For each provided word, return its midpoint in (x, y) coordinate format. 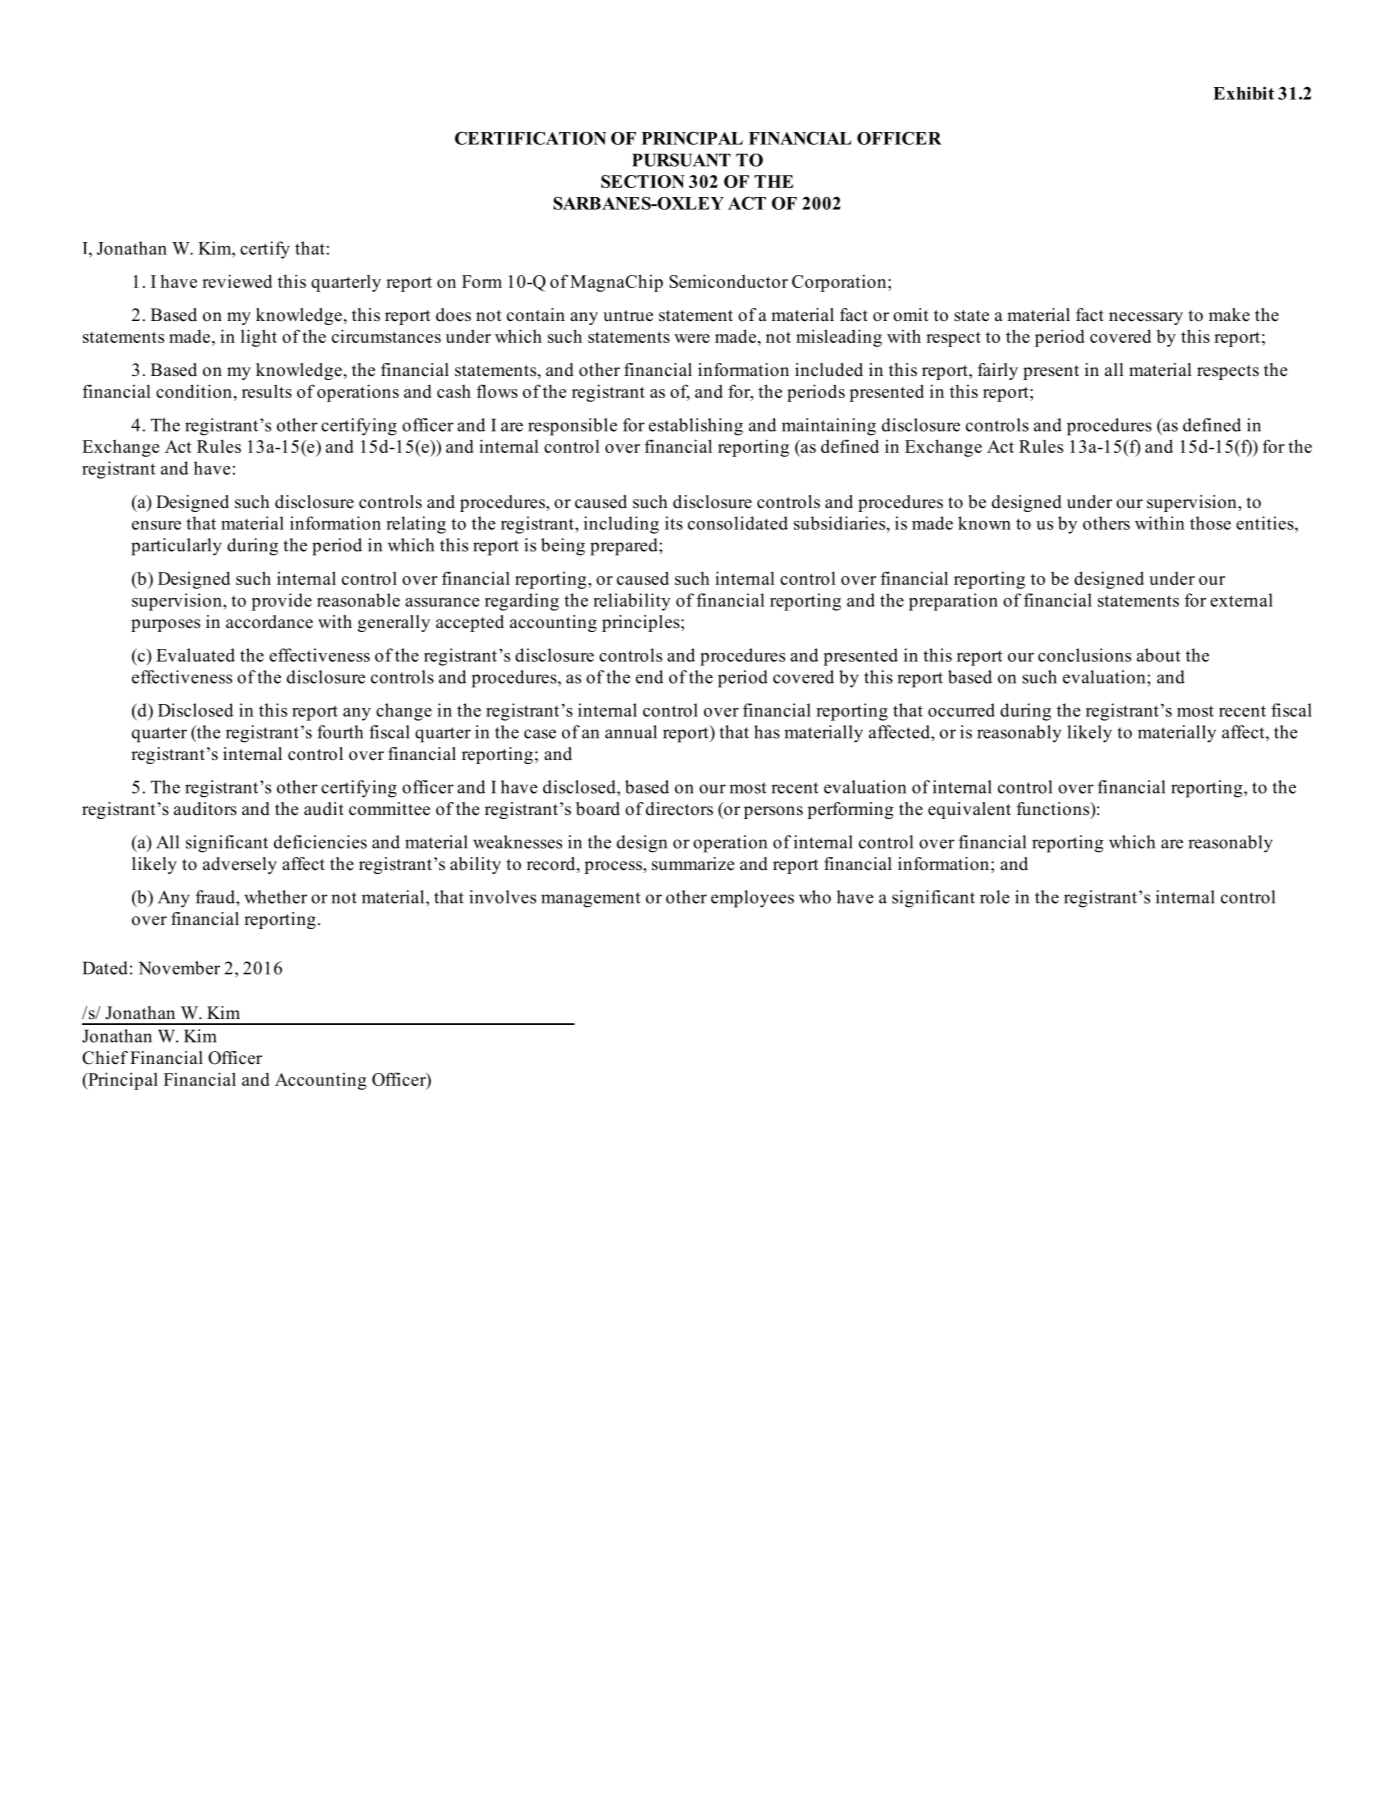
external (1241, 600)
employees (752, 899)
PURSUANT (681, 160)
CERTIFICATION (530, 138)
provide (281, 602)
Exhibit (1243, 93)
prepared (625, 547)
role (995, 897)
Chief (105, 1058)
